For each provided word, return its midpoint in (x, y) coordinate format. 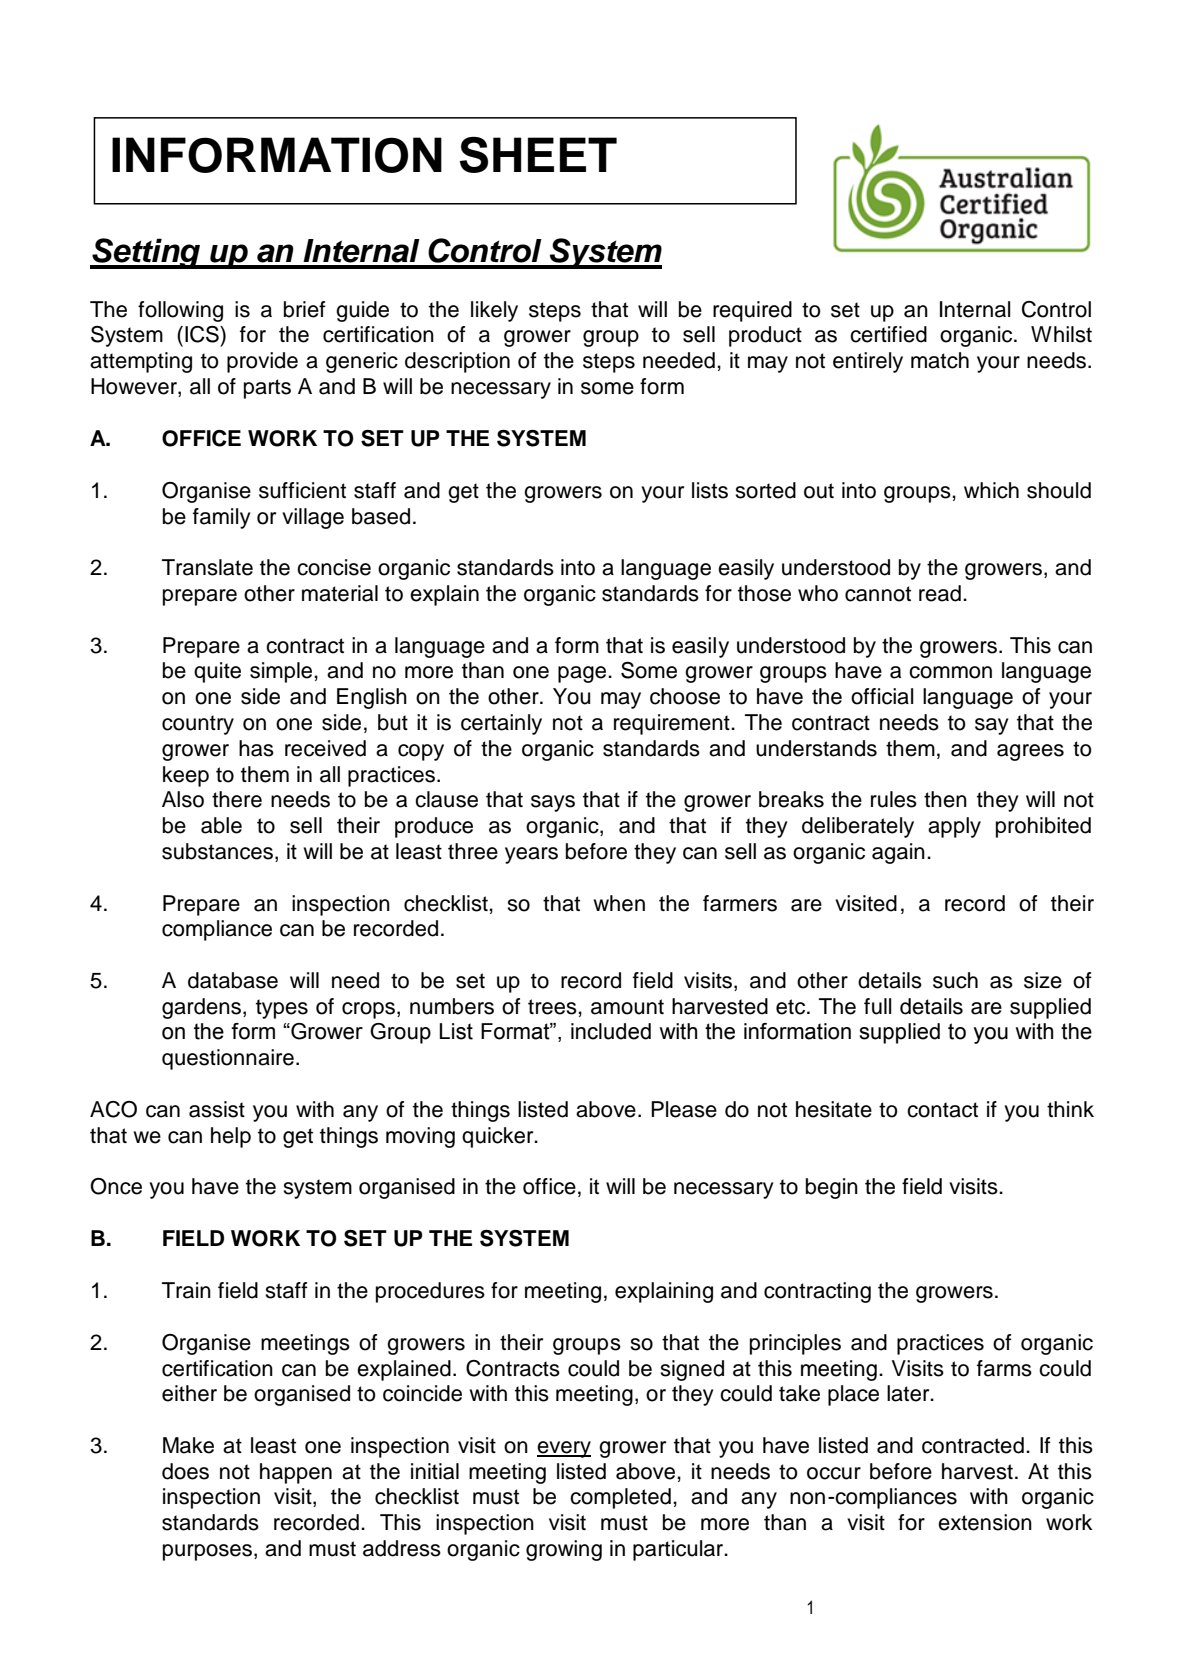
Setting (146, 253)
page (583, 674)
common (950, 672)
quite (217, 672)
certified (888, 334)
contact (942, 1110)
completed (620, 1498)
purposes (209, 1552)
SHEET (538, 154)
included (611, 1031)
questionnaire (228, 1059)
